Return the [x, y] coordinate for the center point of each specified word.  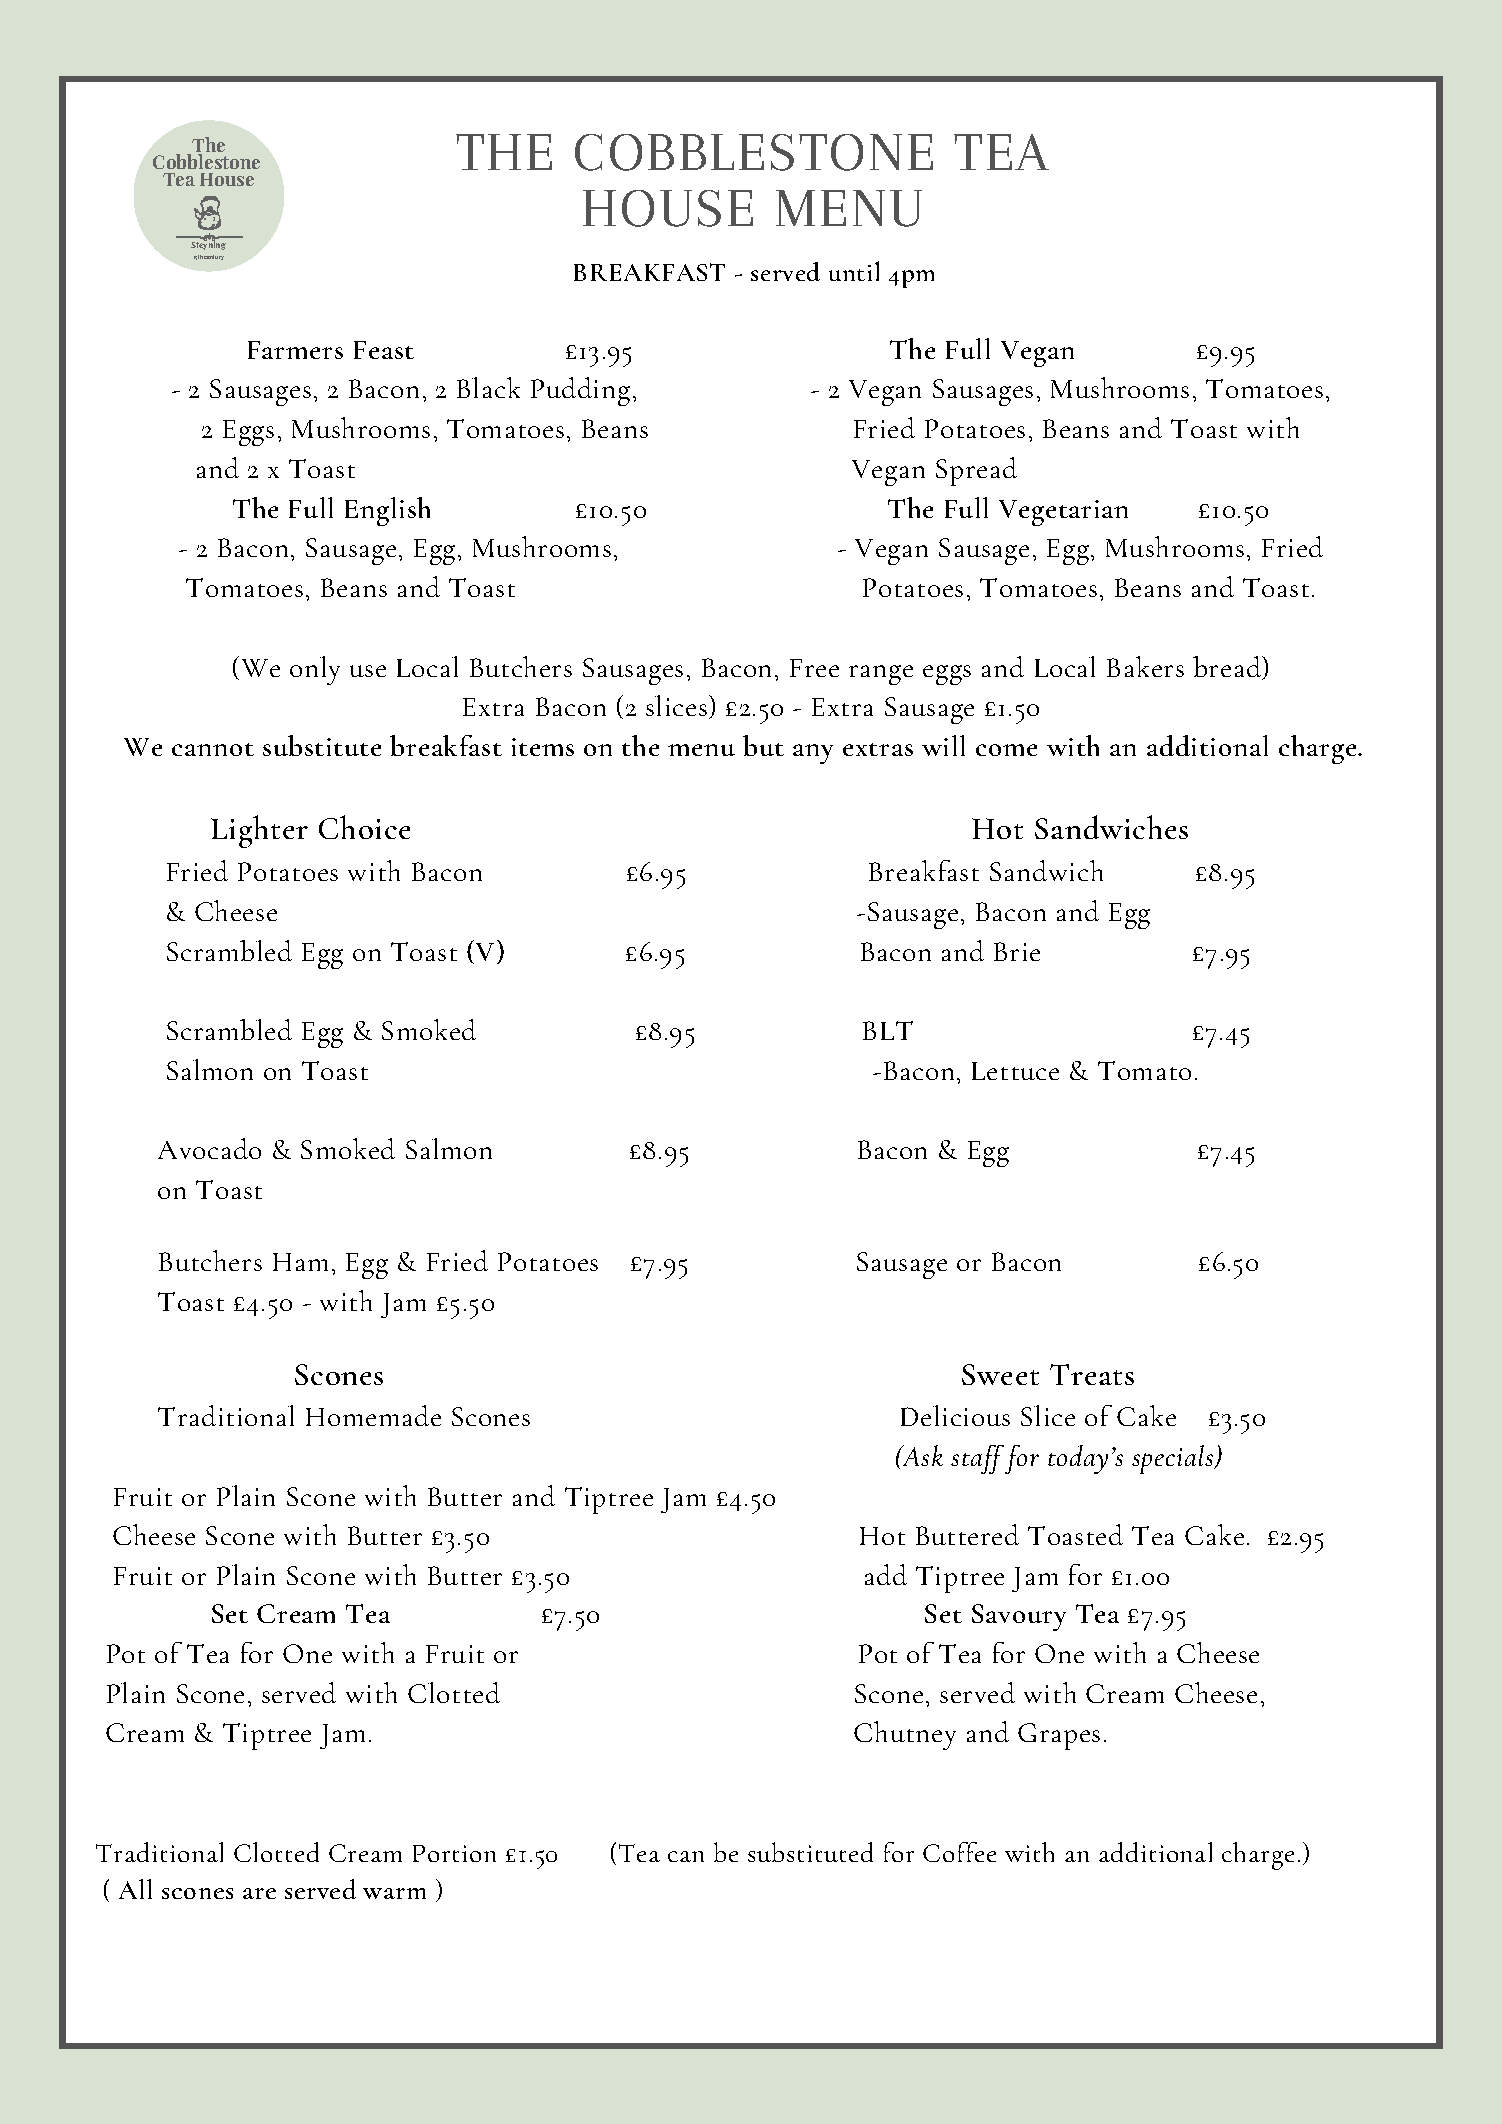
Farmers [295, 350]
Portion [454, 1853]
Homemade [373, 1415]
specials [1174, 1459]
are [259, 1893]
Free [814, 668]
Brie [1017, 951]
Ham [300, 1262]
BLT [888, 1030]
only [315, 670]
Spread [976, 471]
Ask [921, 1455]
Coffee [959, 1852]
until [854, 271]
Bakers [1145, 666]
